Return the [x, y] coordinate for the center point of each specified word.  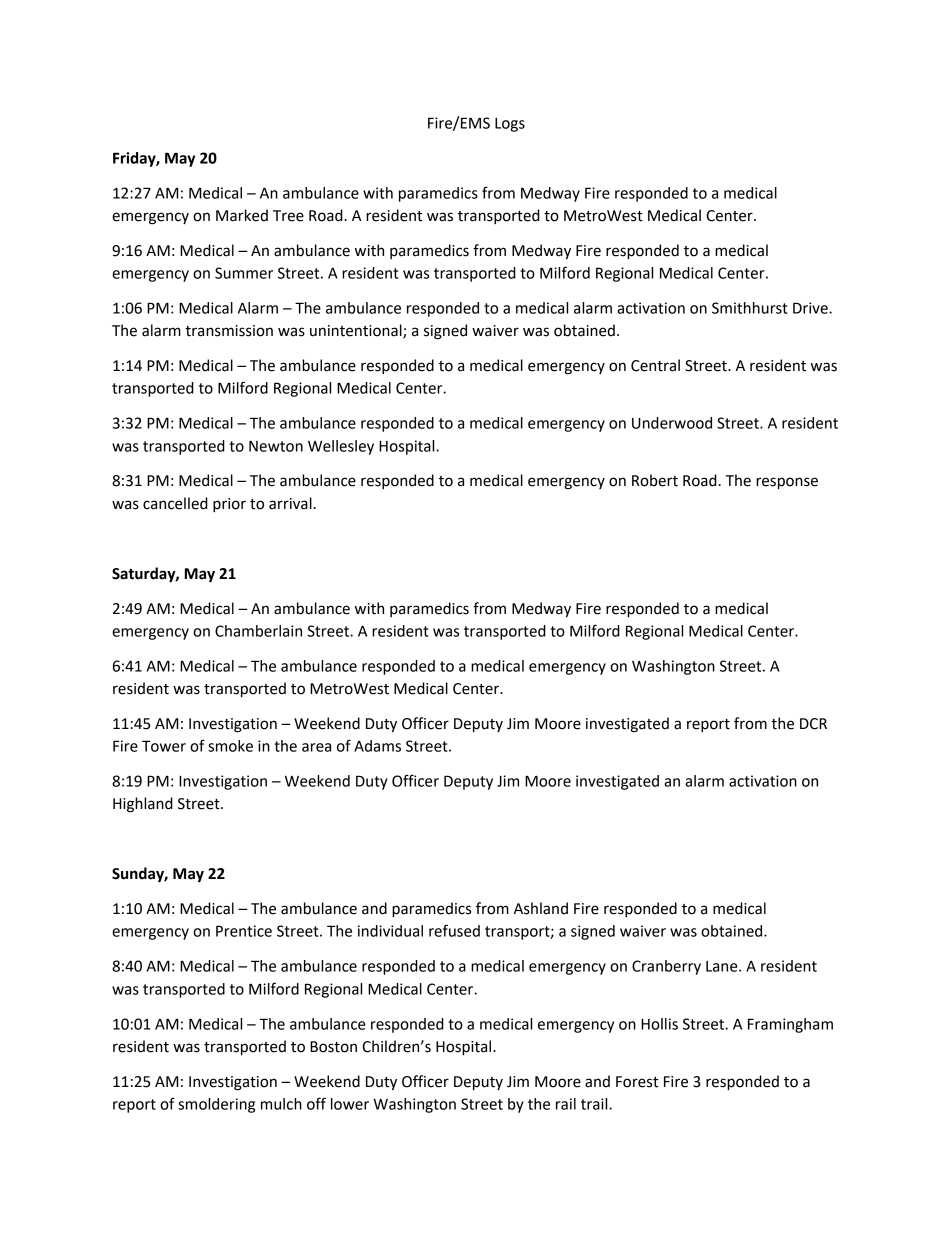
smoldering [216, 1105]
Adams [377, 746]
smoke [230, 746]
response [787, 483]
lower [350, 1104]
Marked [242, 215]
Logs [510, 125]
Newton [276, 446]
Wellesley [341, 447]
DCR [813, 724]
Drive [811, 308]
